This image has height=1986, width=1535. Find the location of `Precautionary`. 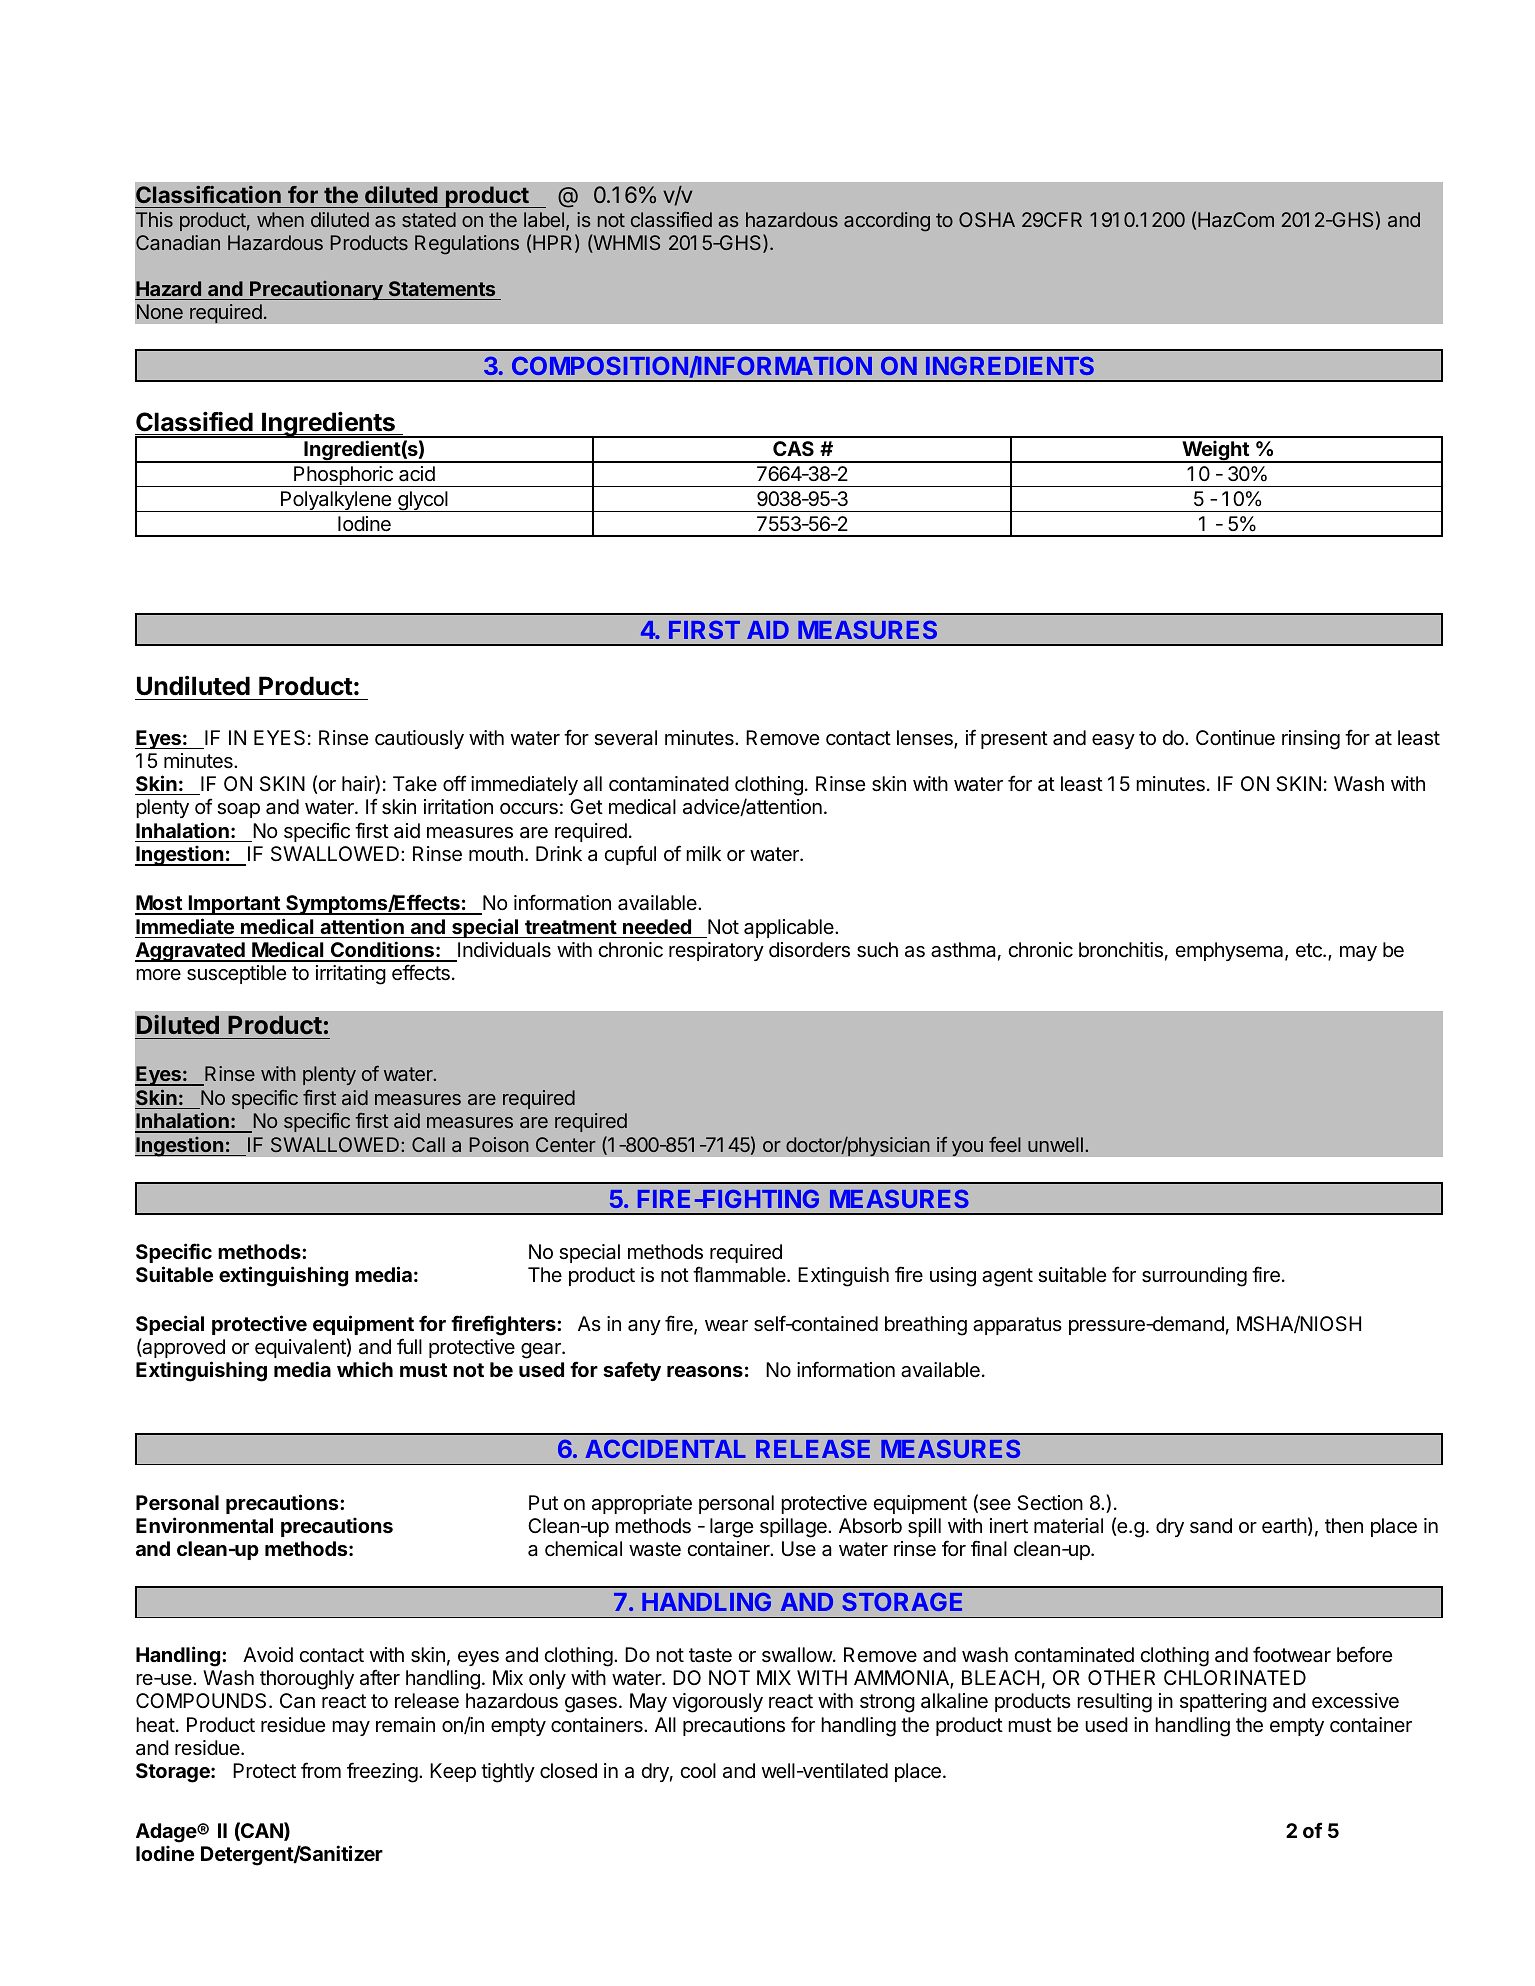

Precautionary is located at coordinates (316, 290).
